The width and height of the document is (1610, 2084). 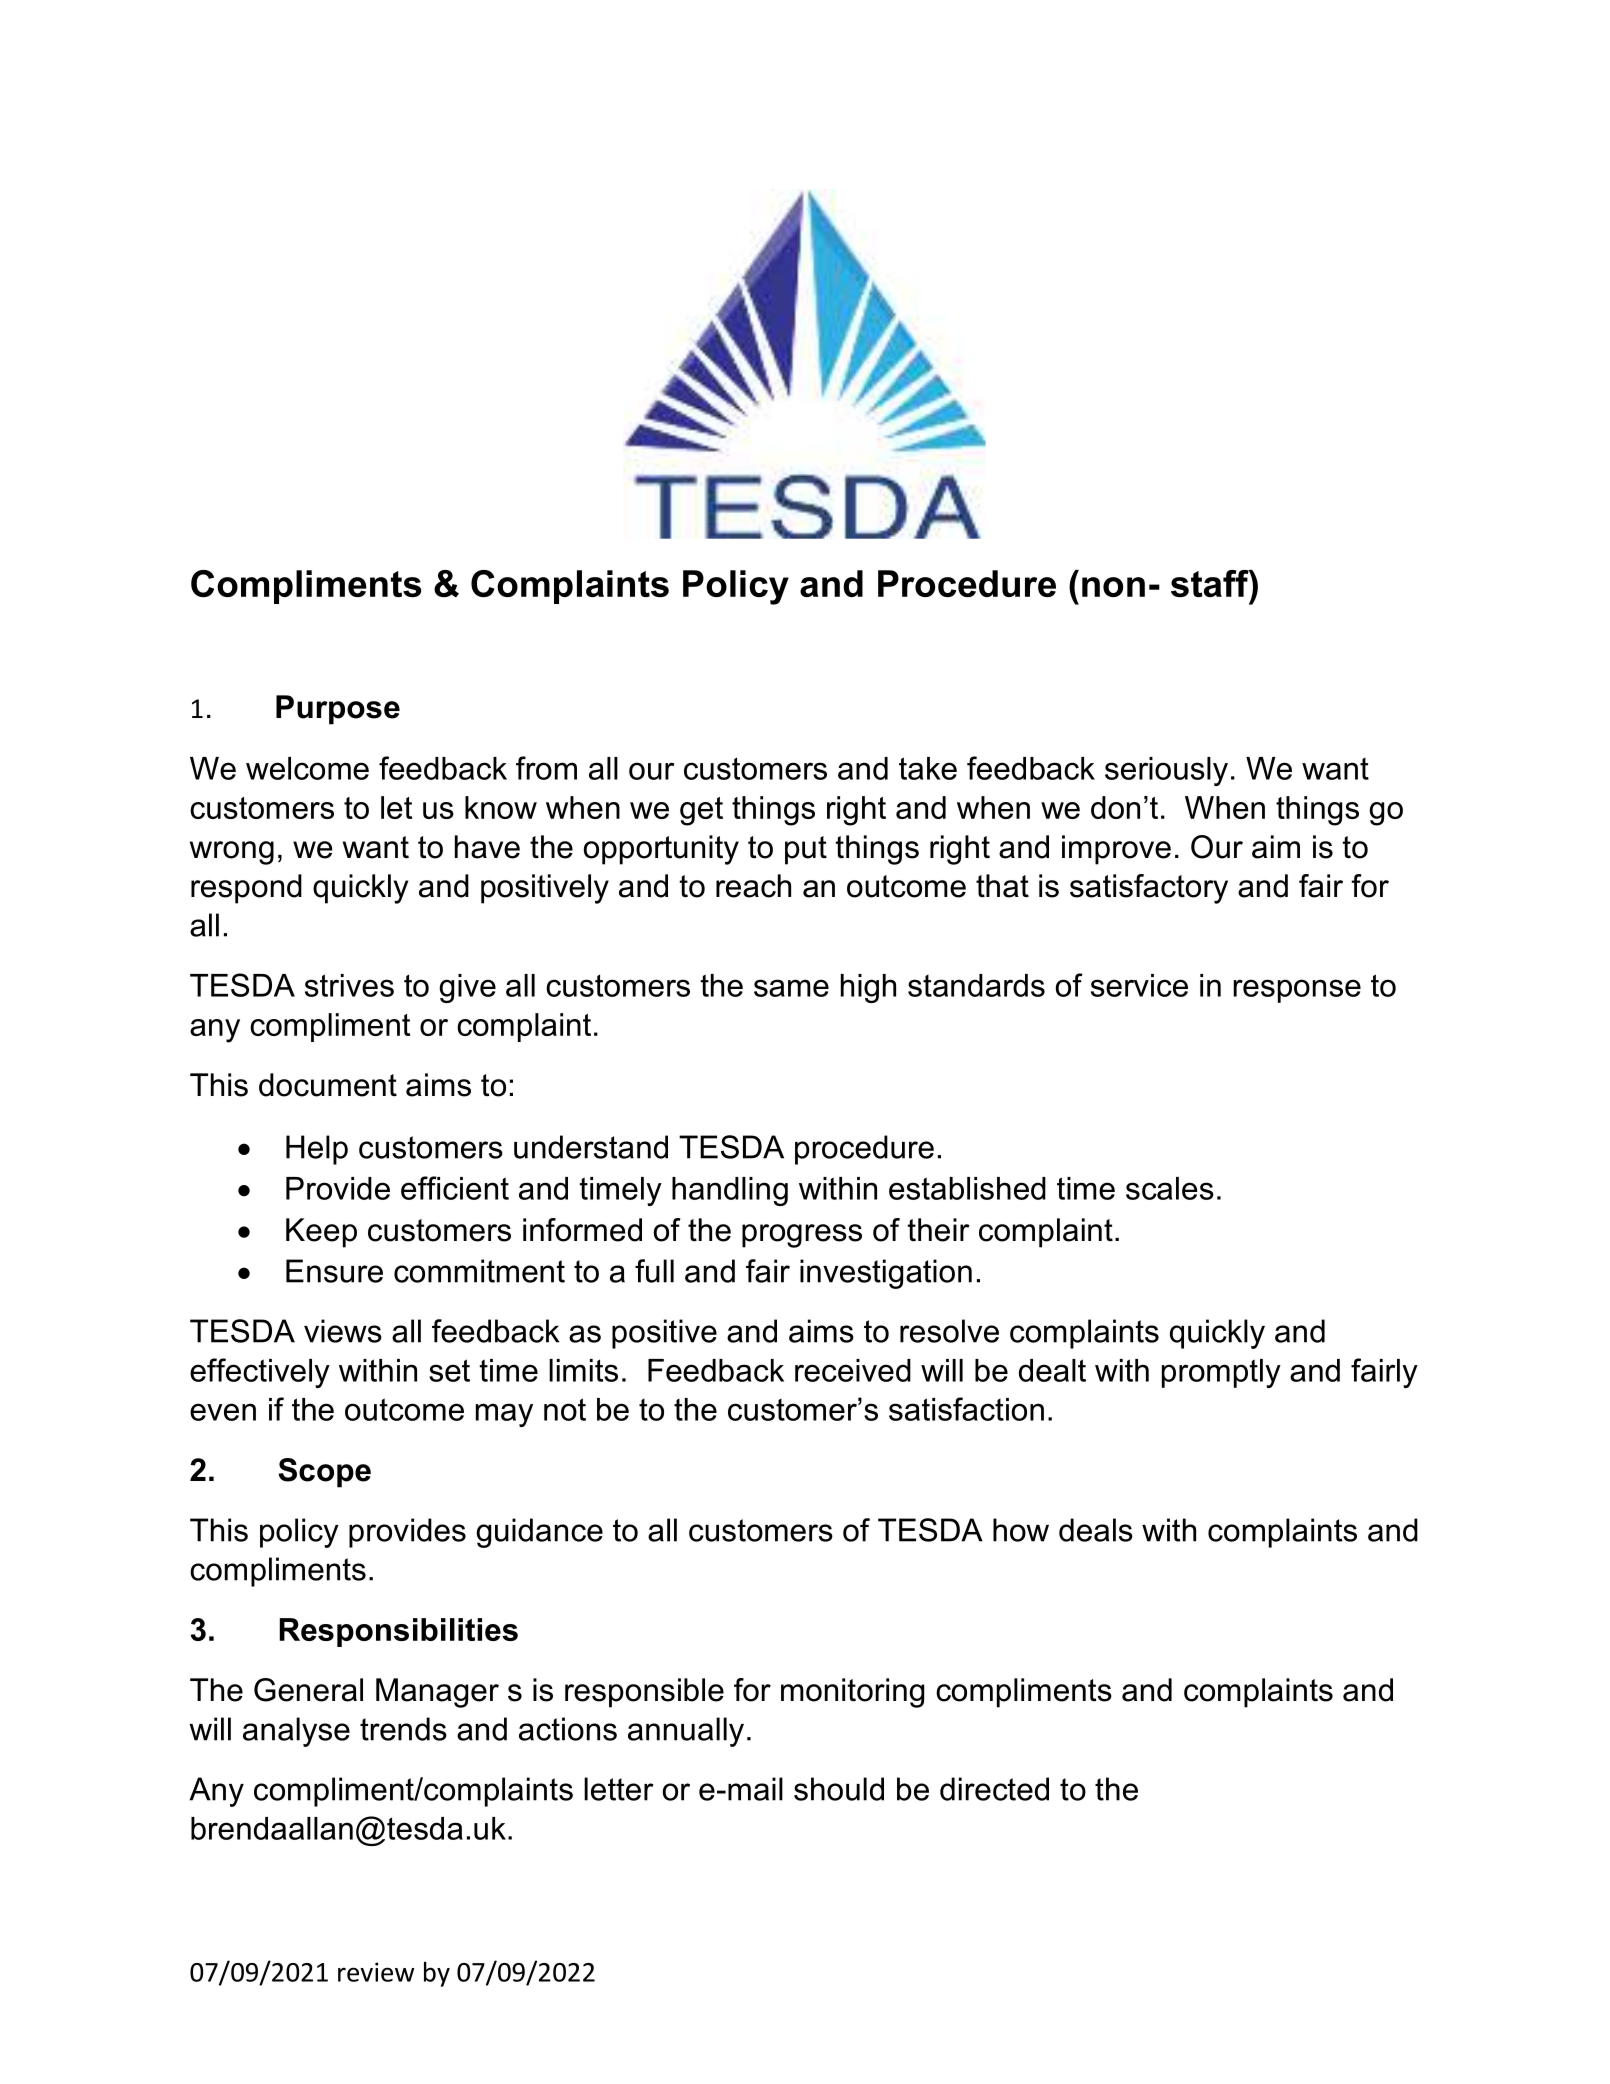 What do you see at coordinates (343, 1331) in the document?
I see `views` at bounding box center [343, 1331].
